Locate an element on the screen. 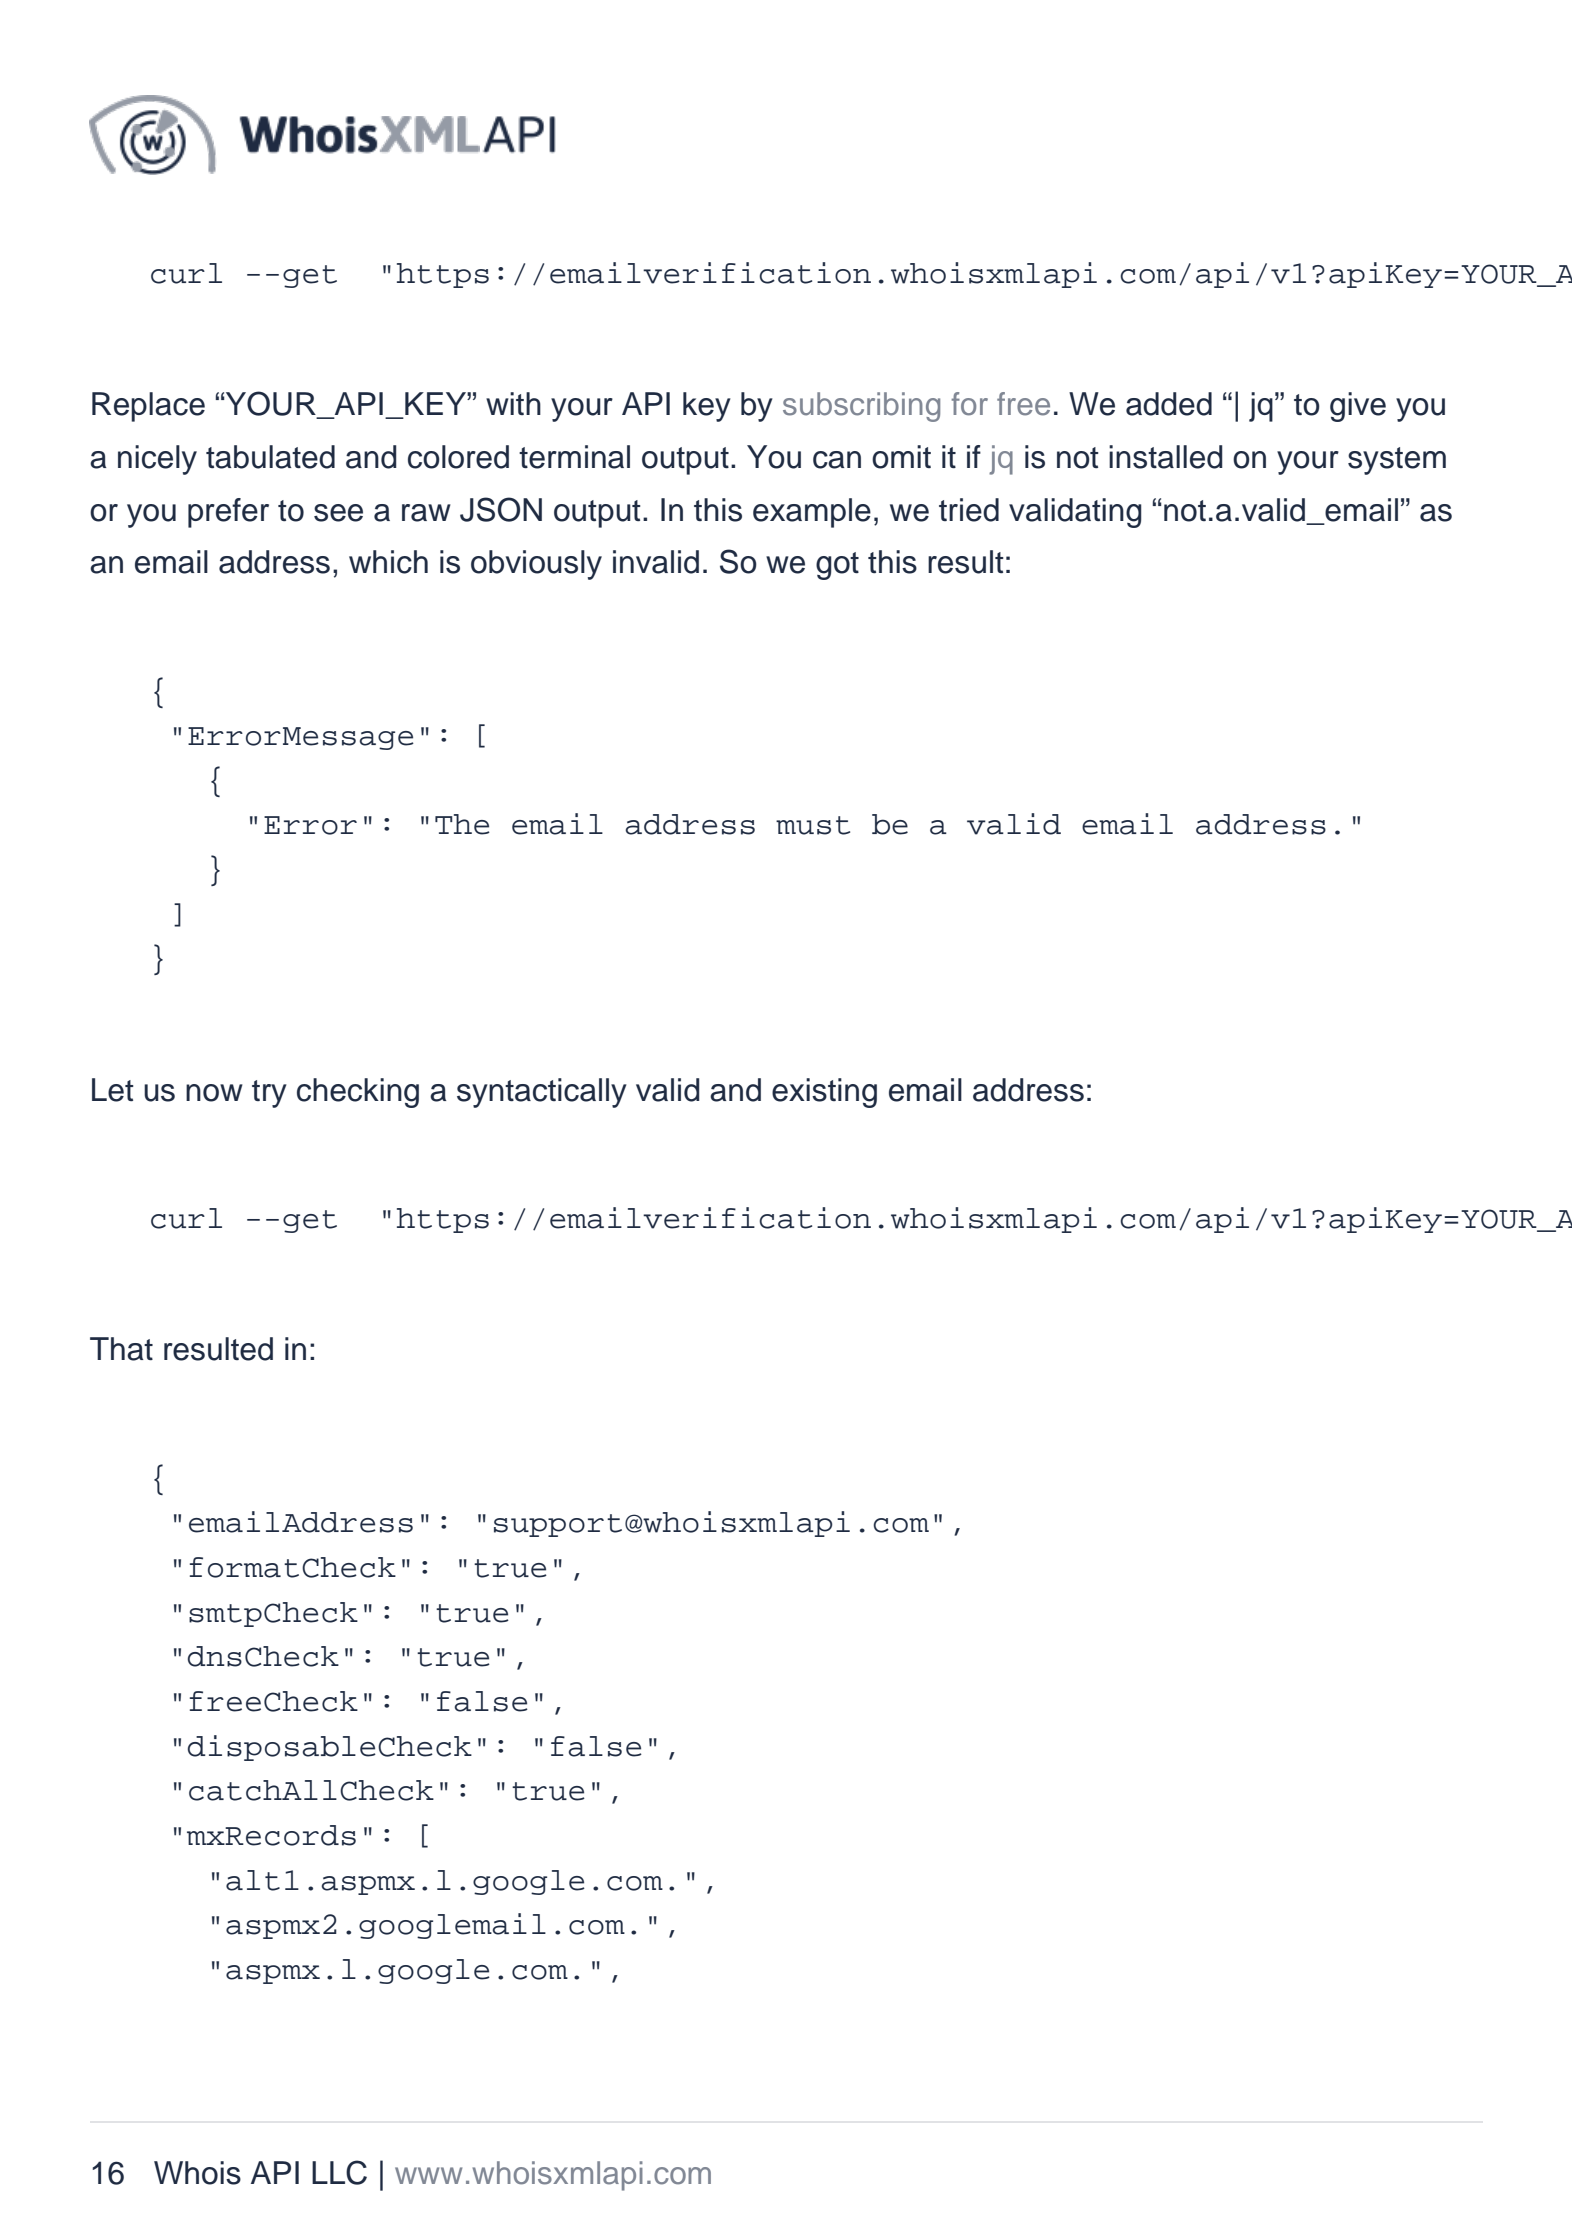 The image size is (1572, 2223). installed is located at coordinates (1166, 457).
